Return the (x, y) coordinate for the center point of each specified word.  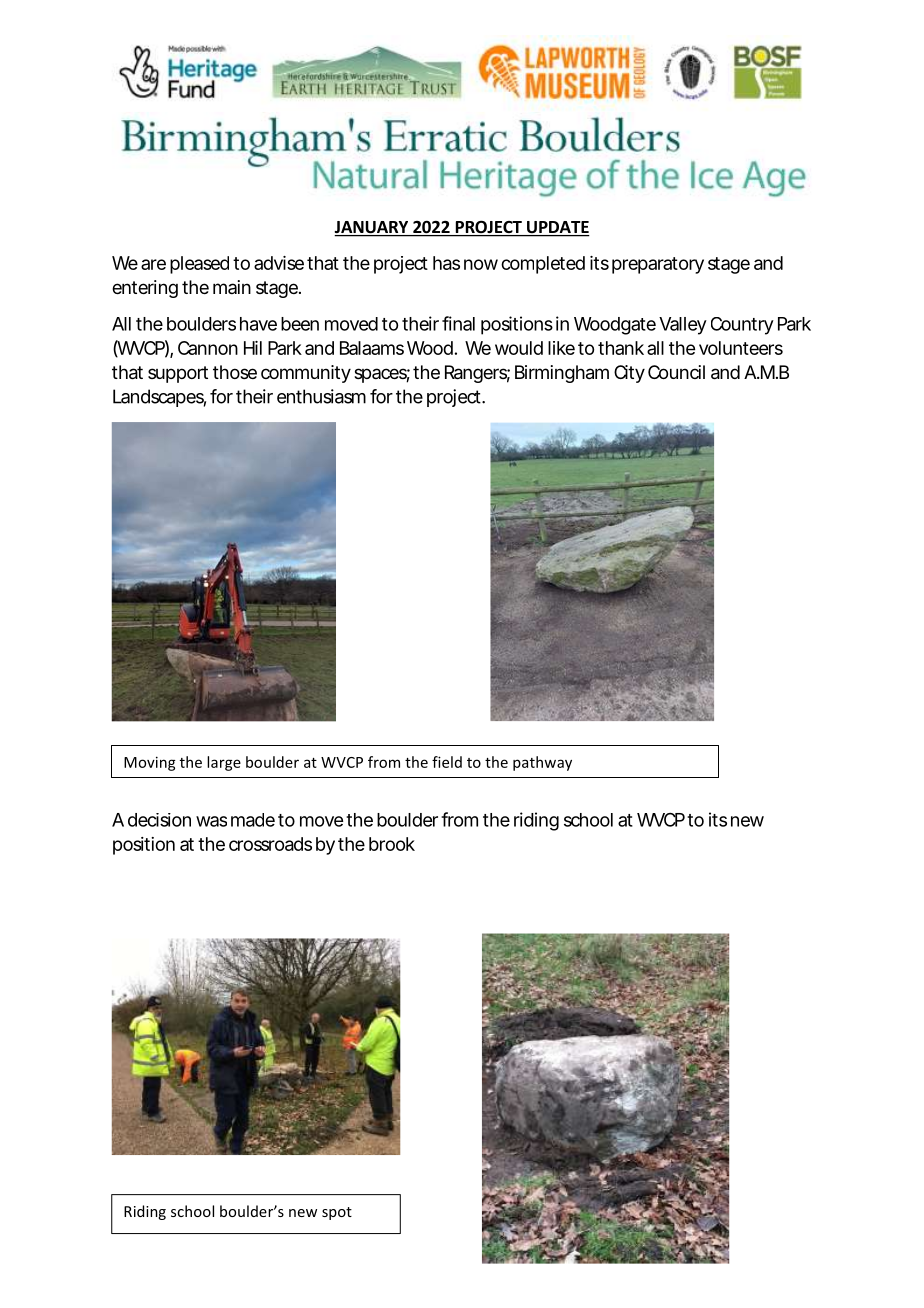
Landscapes (159, 398)
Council (676, 372)
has (446, 263)
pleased (199, 265)
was (211, 821)
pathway (542, 763)
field (447, 762)
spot (337, 1213)
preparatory (658, 265)
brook (392, 844)
